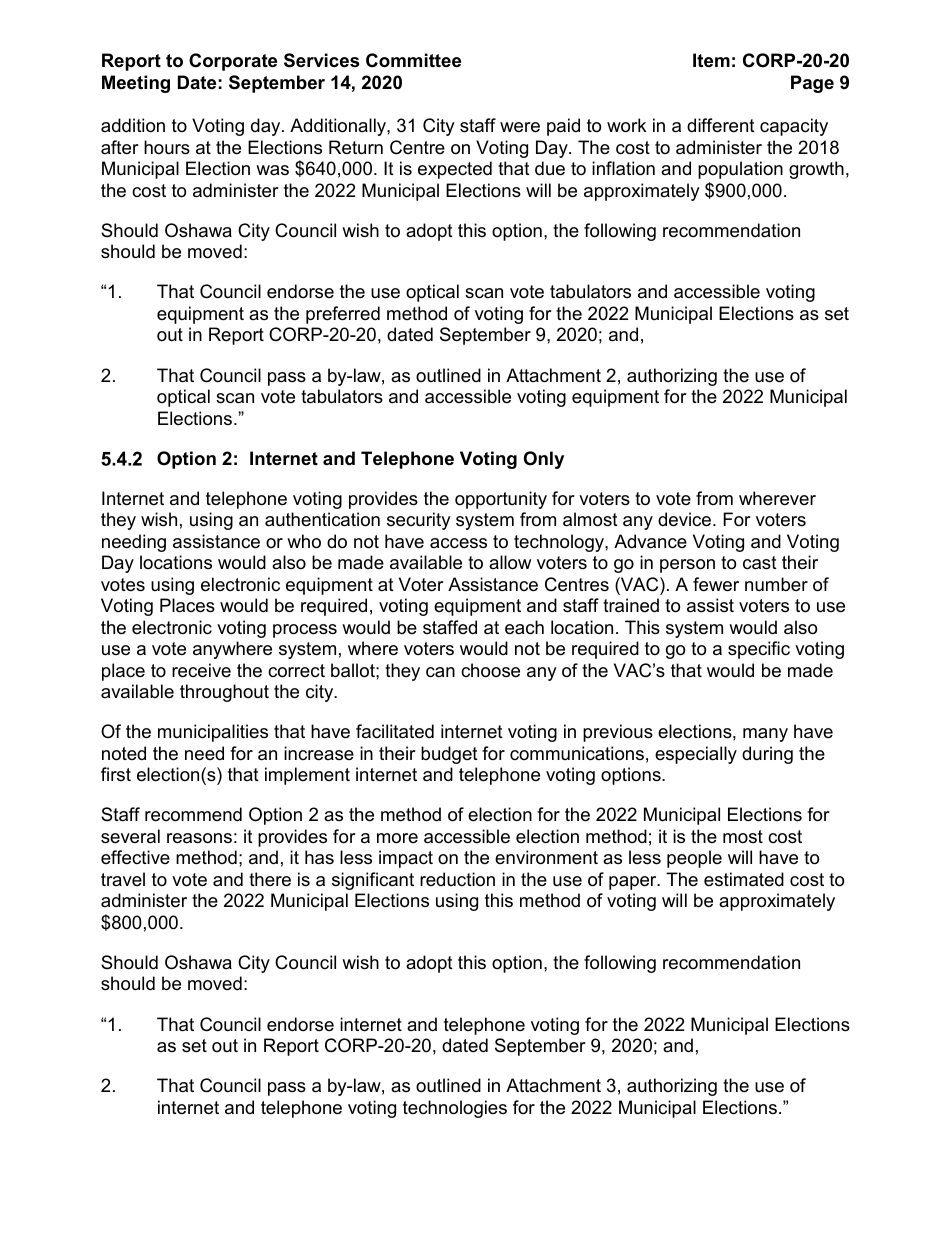 The image size is (952, 1233). What do you see at coordinates (716, 584) in the screenshot?
I see `fewer` at bounding box center [716, 584].
